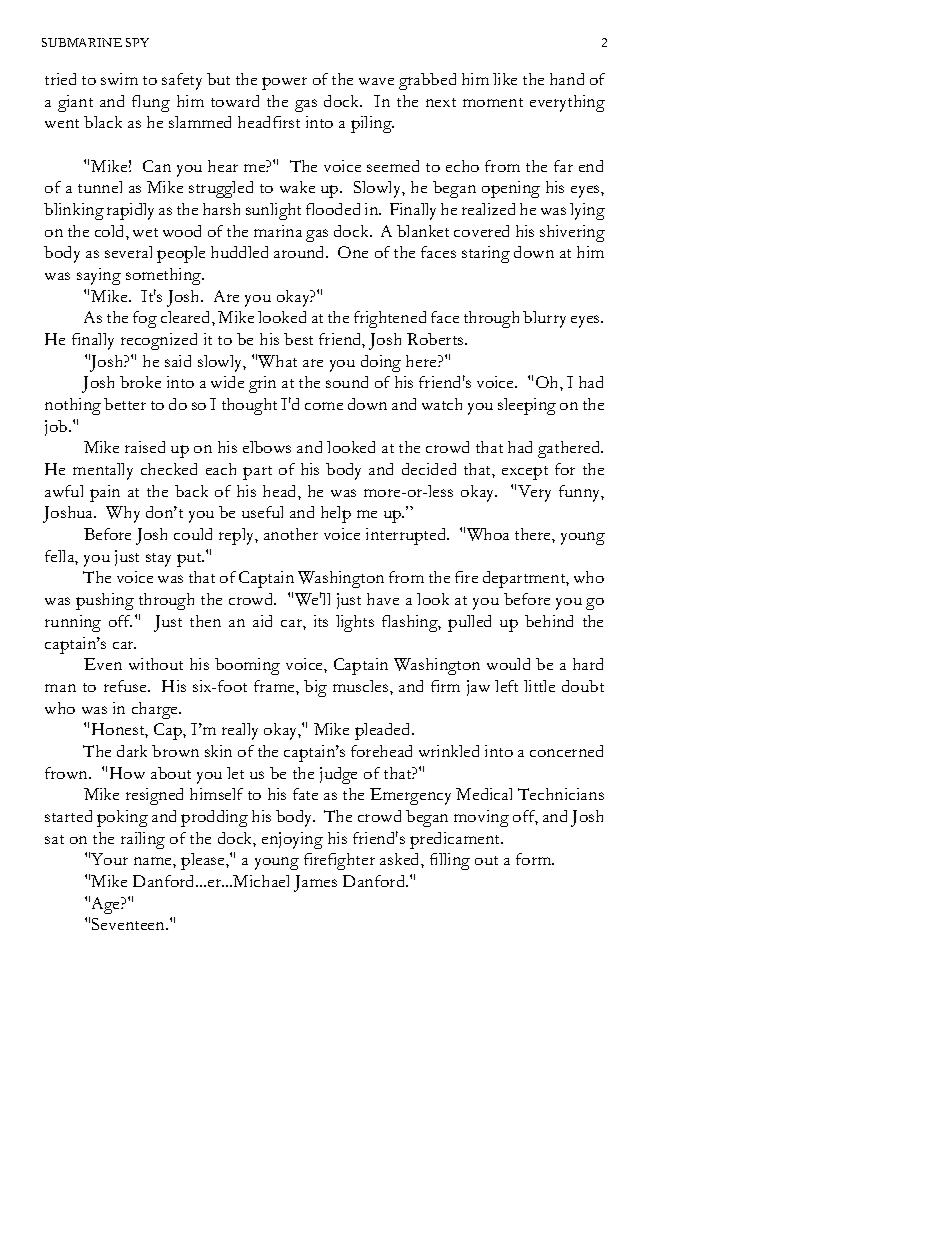  What do you see at coordinates (535, 859) in the screenshot?
I see `form` at bounding box center [535, 859].
